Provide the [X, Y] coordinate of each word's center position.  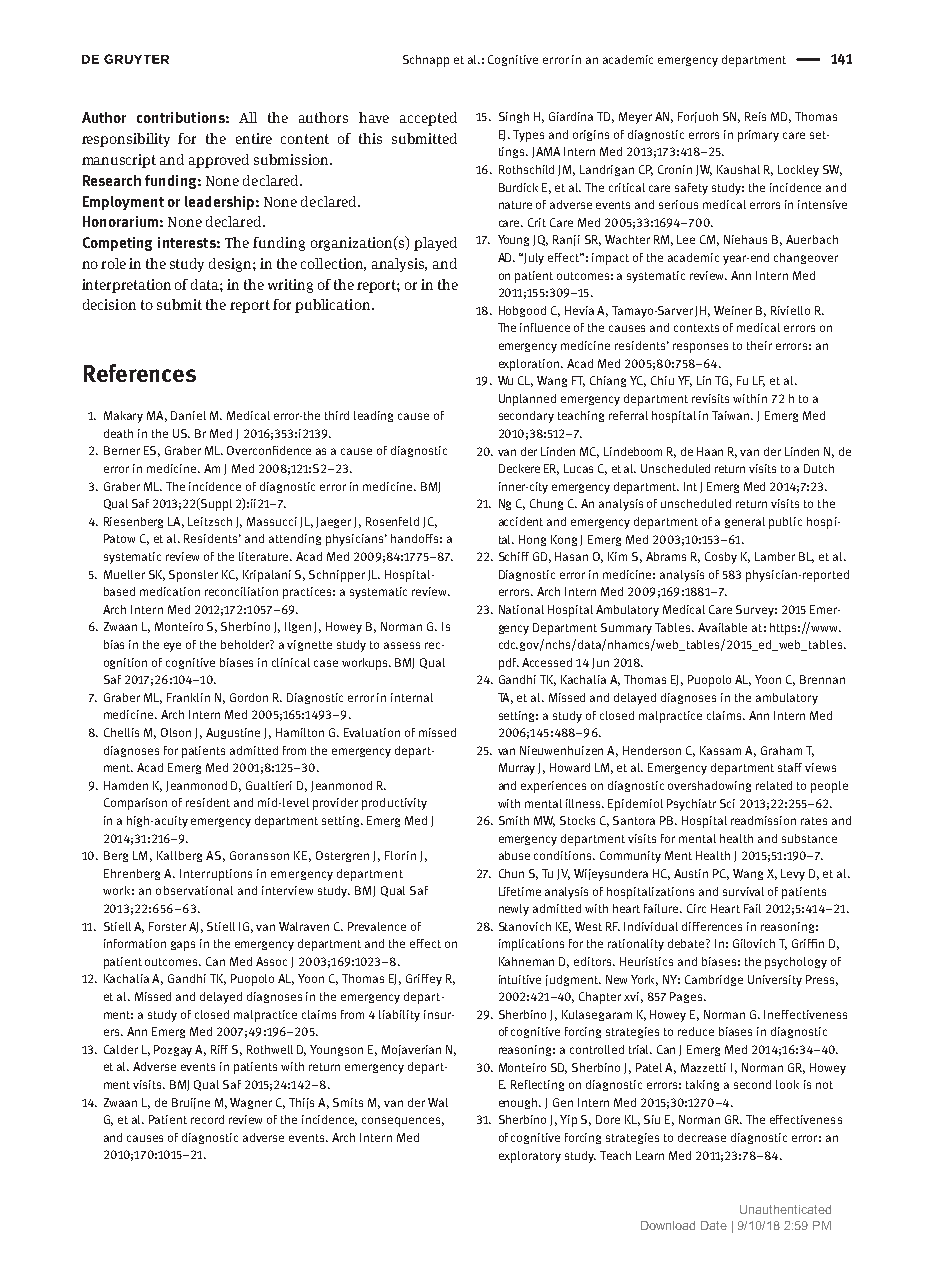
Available [722, 627]
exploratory [530, 1157]
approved [219, 161]
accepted [428, 119]
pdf [509, 664]
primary [758, 136]
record [207, 1119]
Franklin [188, 697]
